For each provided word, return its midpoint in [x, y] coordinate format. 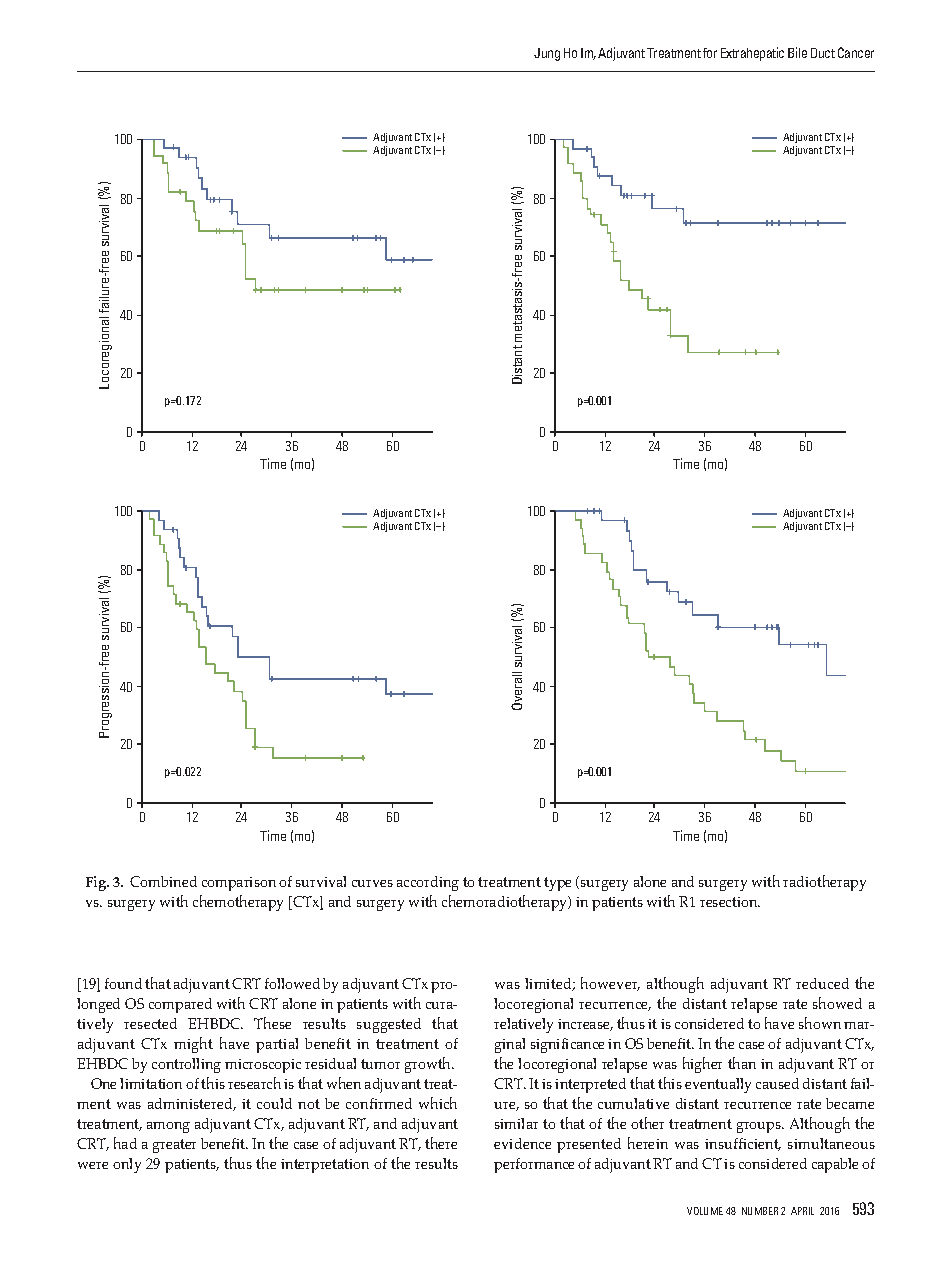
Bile [797, 52]
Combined [163, 881]
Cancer [856, 52]
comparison [239, 884]
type [557, 884]
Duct [823, 53]
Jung [547, 54]
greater [174, 1146]
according [428, 883]
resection [729, 902]
